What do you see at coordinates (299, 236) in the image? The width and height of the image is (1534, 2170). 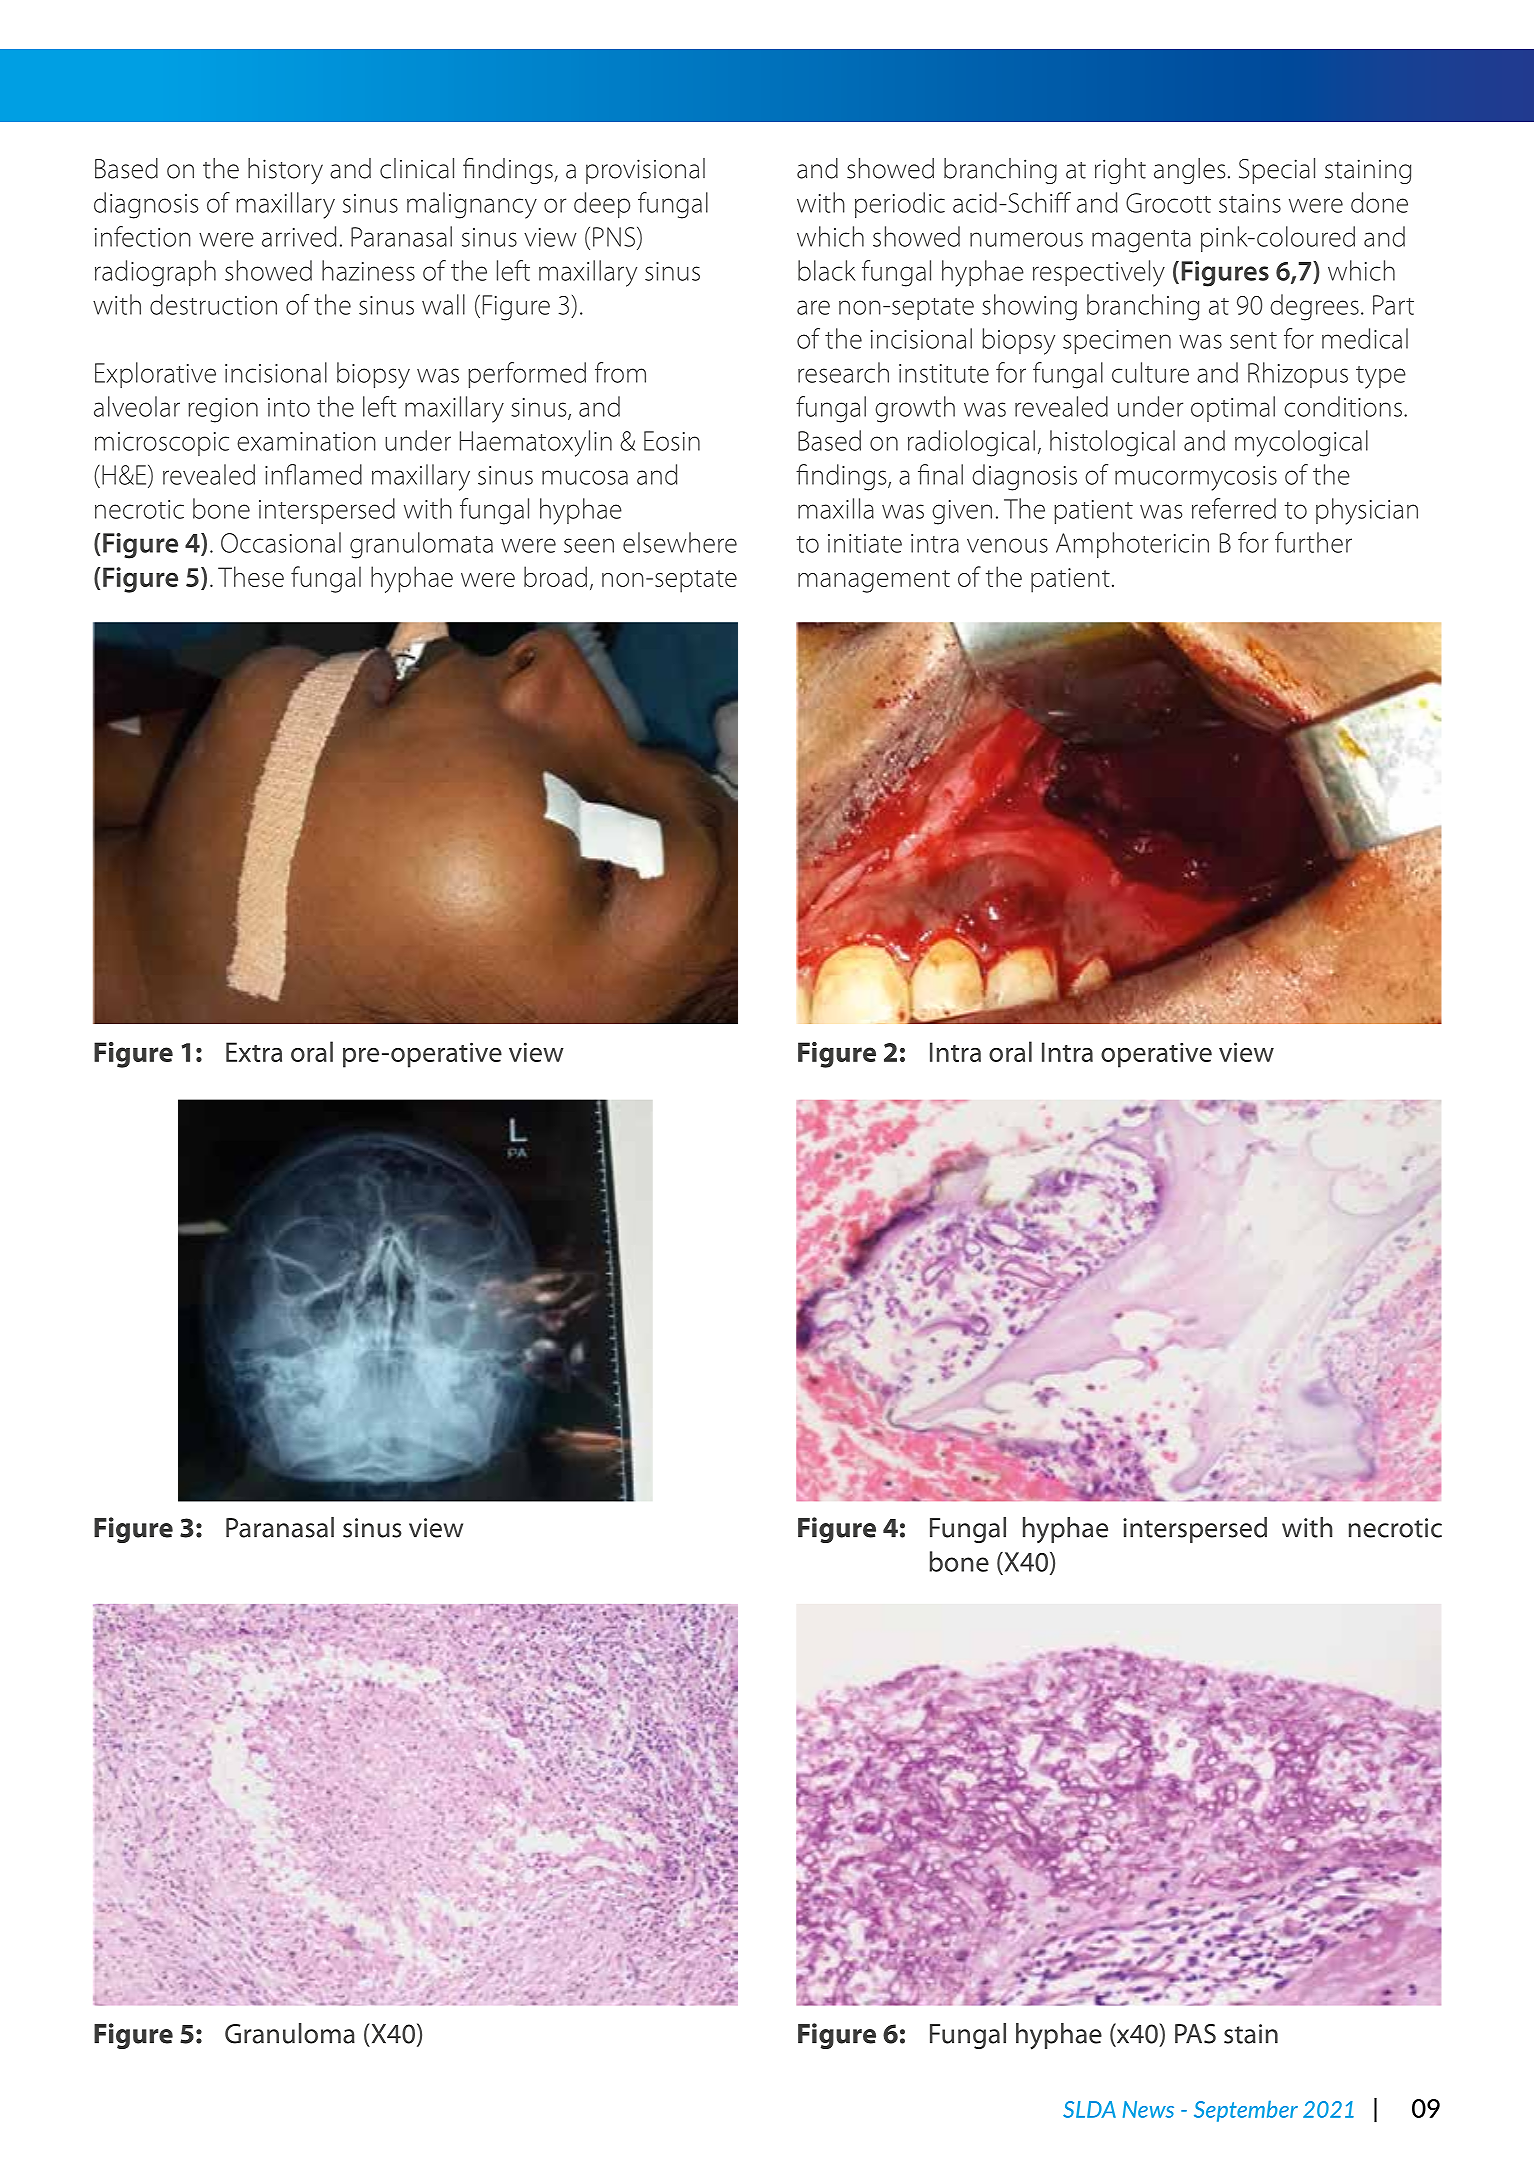 I see `arrived` at bounding box center [299, 236].
